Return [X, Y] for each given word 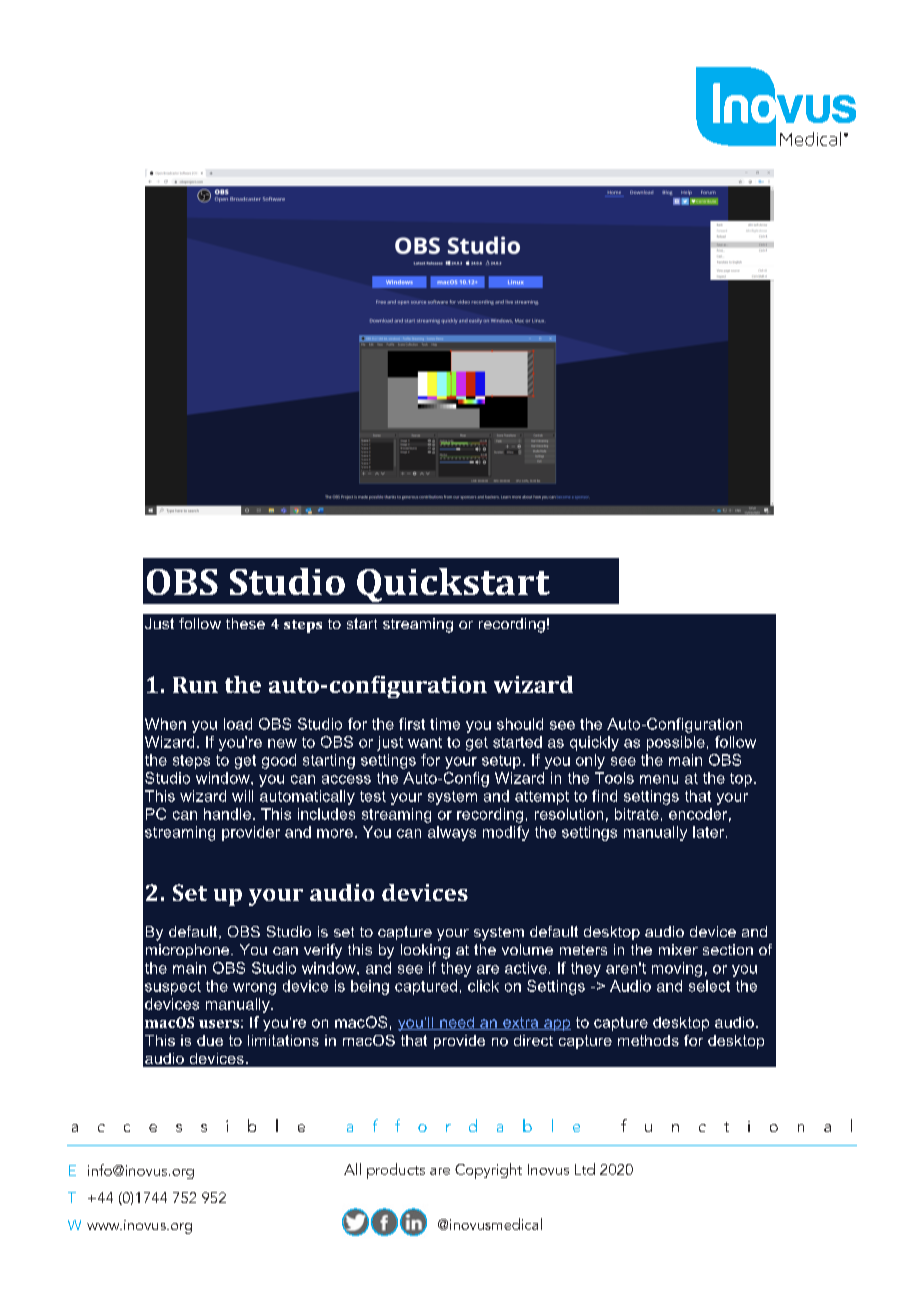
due [210, 1040]
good [279, 761]
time [445, 724]
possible [676, 743]
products [396, 1171]
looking [425, 951]
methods [648, 1040]
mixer [678, 949]
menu [659, 779]
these [245, 623]
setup [501, 762]
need [457, 1023]
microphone [189, 951]
